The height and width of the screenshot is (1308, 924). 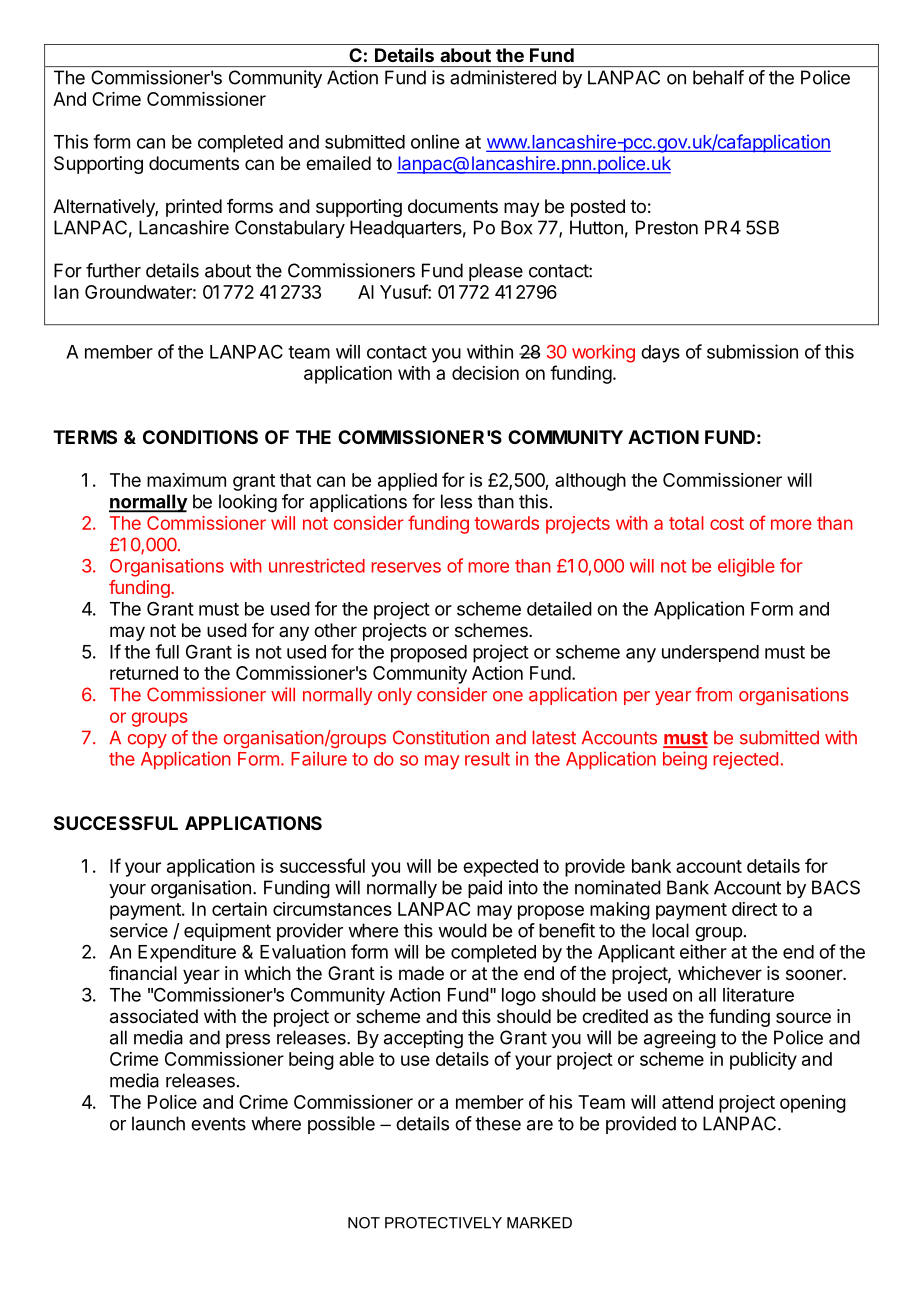 What do you see at coordinates (443, 1223) in the screenshot?
I see `PROTECTIVELY` at bounding box center [443, 1223].
